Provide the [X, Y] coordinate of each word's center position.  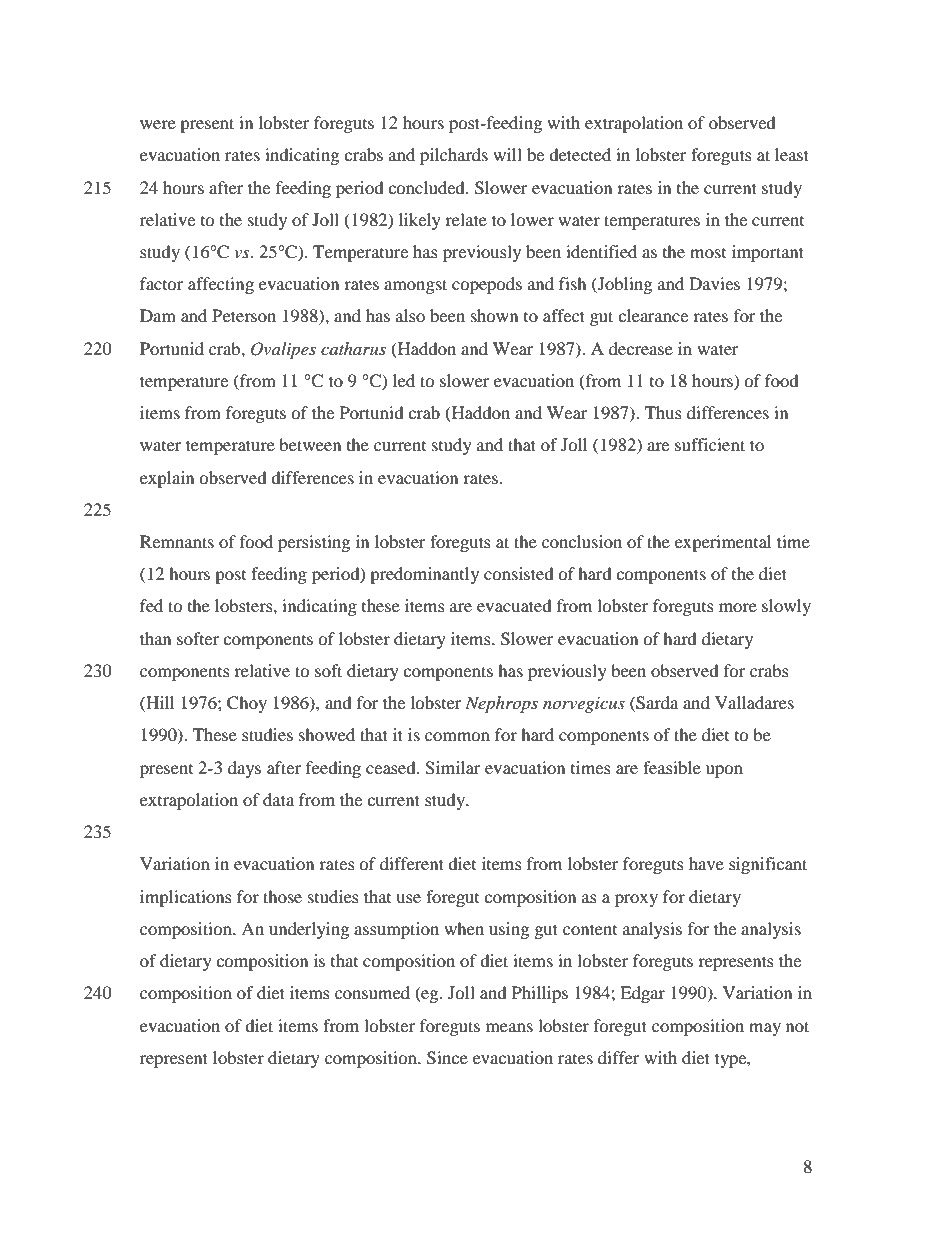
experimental [723, 543]
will [507, 154]
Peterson [244, 315]
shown [494, 315]
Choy [247, 704]
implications [186, 898]
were [158, 124]
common [457, 736]
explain [167, 479]
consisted [519, 573]
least [792, 154]
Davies [714, 283]
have [706, 863]
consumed [372, 992]
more [738, 607]
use [408, 898]
